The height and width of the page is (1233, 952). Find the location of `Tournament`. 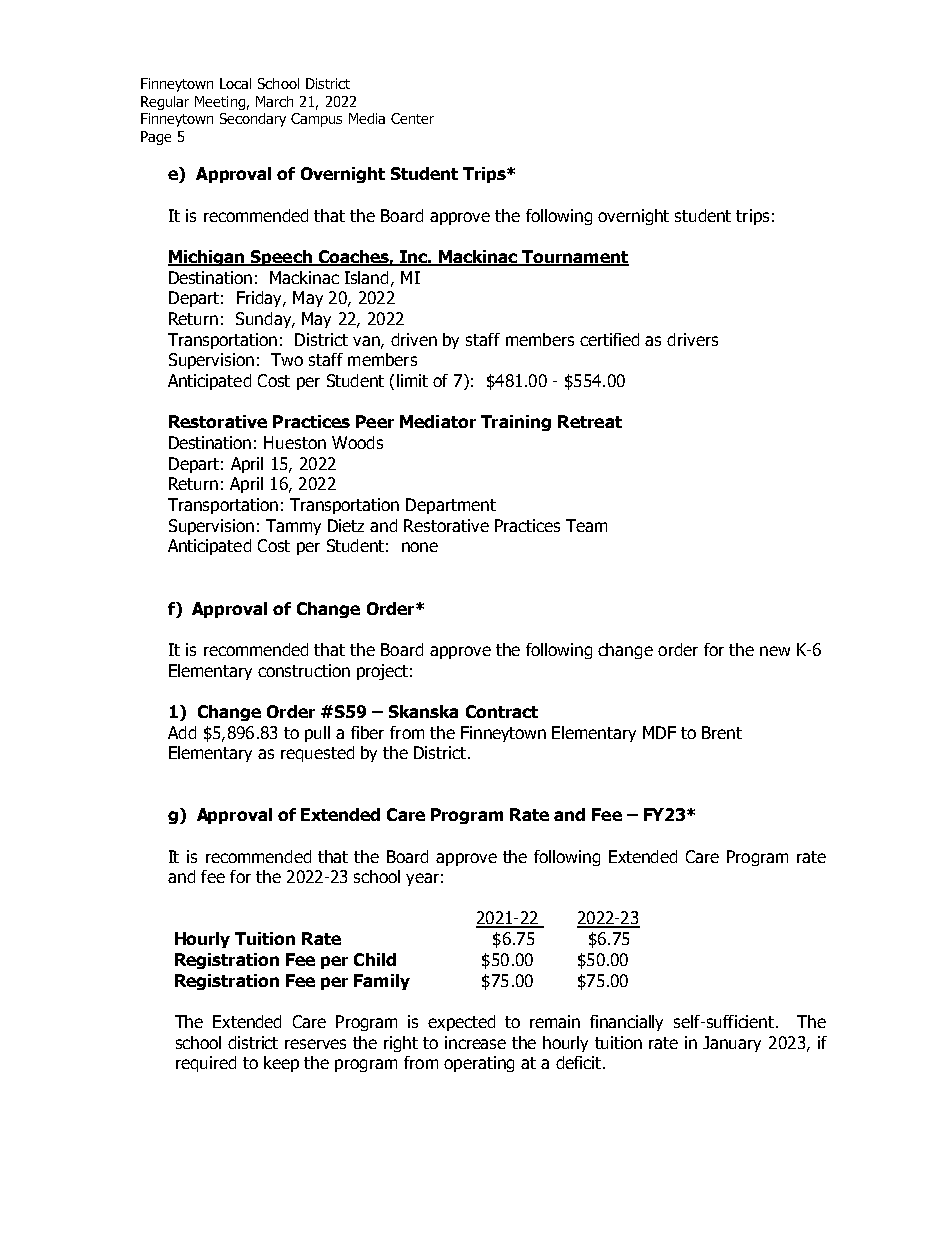

Tournament is located at coordinates (575, 258).
